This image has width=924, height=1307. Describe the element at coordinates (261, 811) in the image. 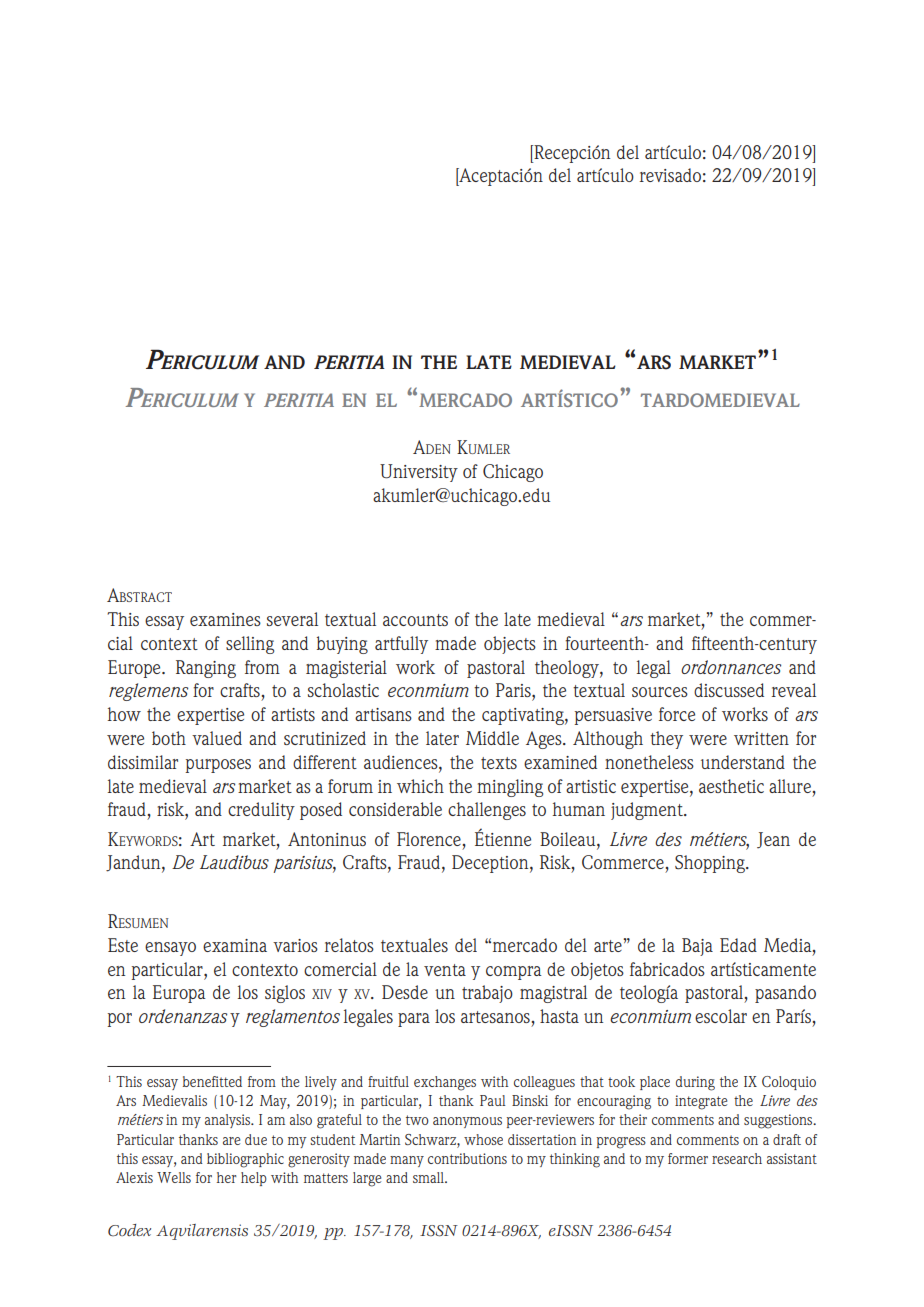

I see `credulity` at that location.
